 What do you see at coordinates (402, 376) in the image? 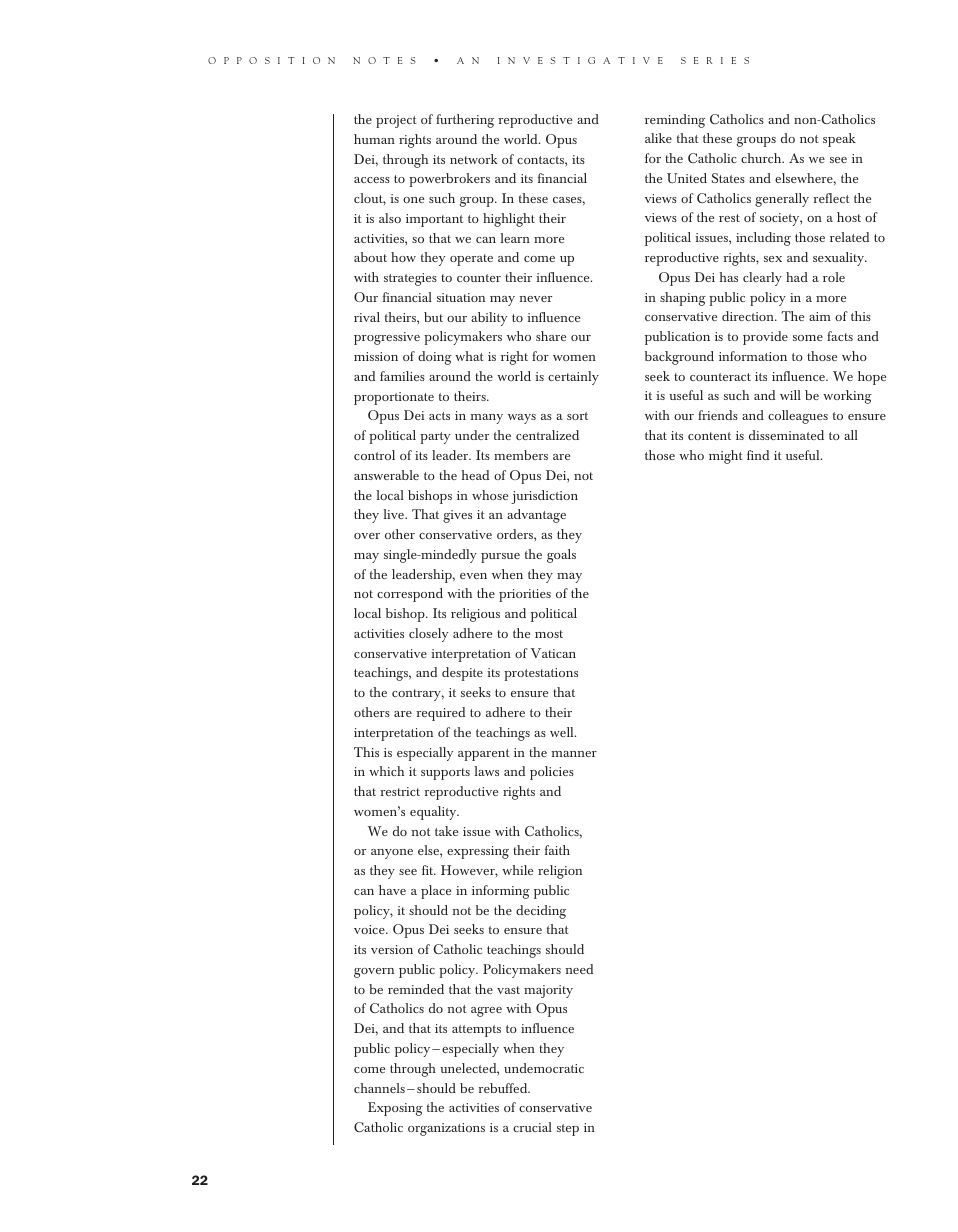
I see `families` at bounding box center [402, 376].
